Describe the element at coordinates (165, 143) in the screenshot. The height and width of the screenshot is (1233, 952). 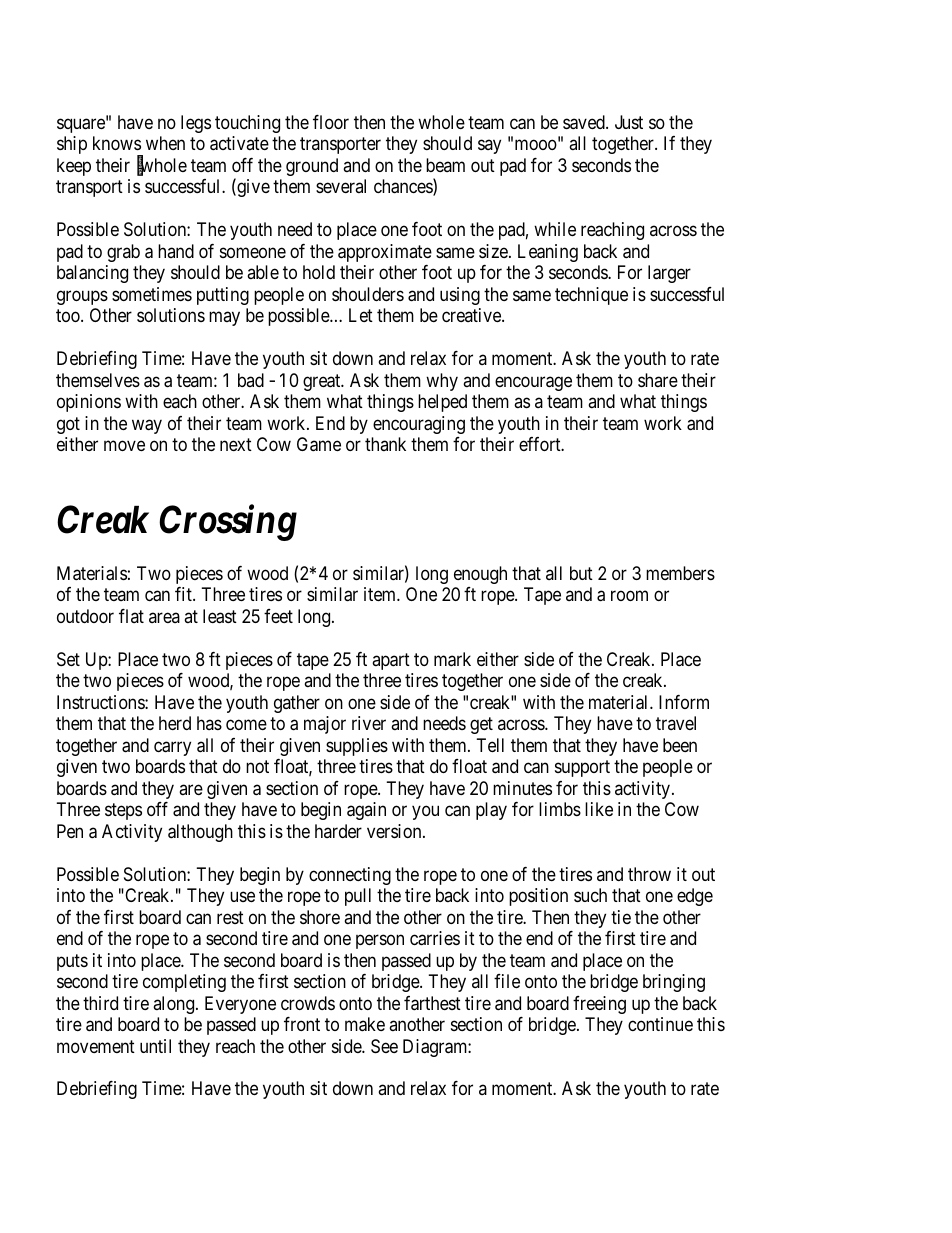
I see `when` at that location.
